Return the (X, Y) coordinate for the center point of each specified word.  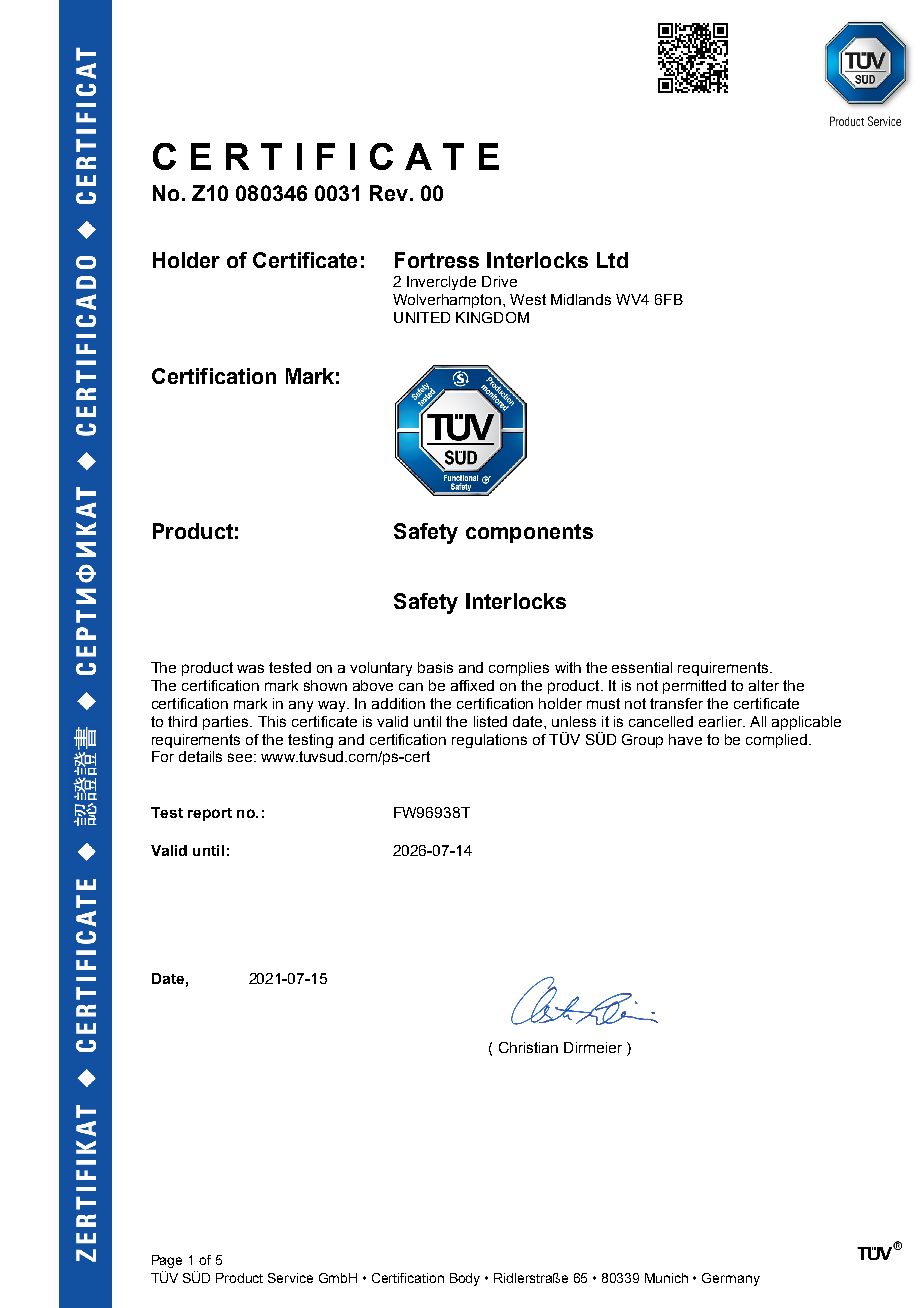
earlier (722, 721)
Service (290, 1278)
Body (465, 1279)
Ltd (612, 260)
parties (227, 723)
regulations (489, 741)
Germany (731, 1279)
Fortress (437, 260)
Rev (389, 193)
